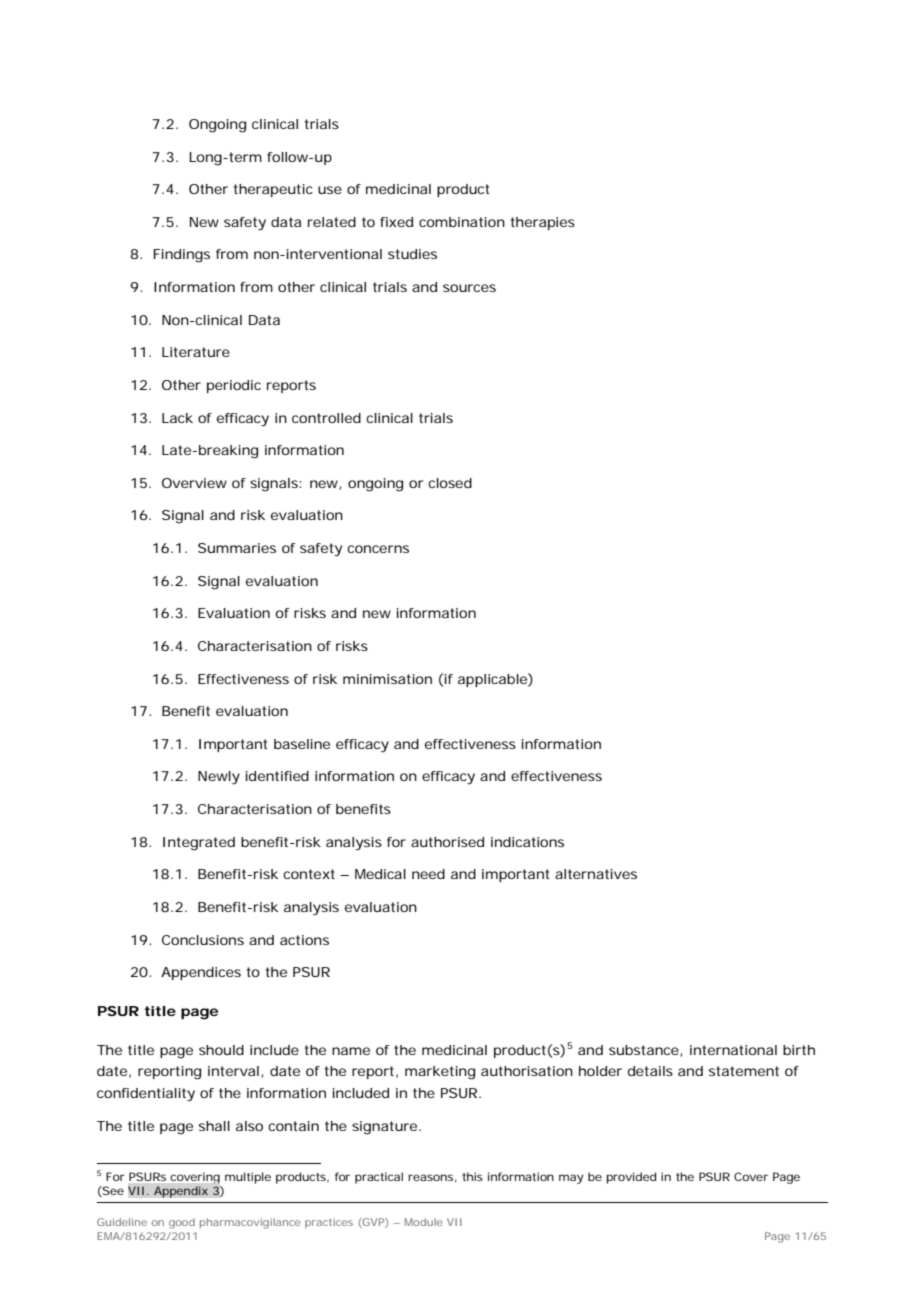 This page has height=1308, width=924. Describe the element at coordinates (733, 1050) in the page. I see `international` at that location.
